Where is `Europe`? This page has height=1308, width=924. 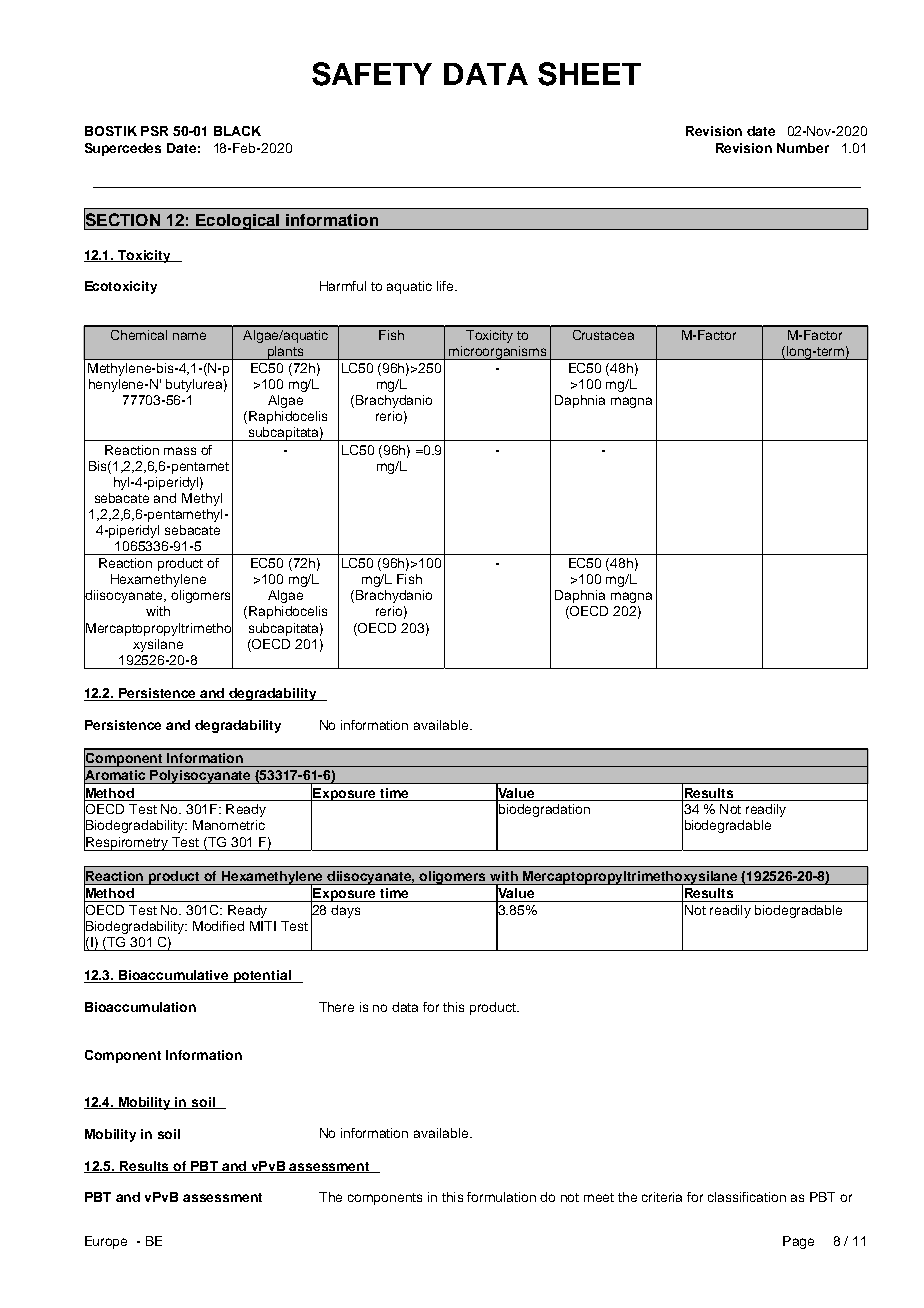
Europe is located at coordinates (106, 1242).
